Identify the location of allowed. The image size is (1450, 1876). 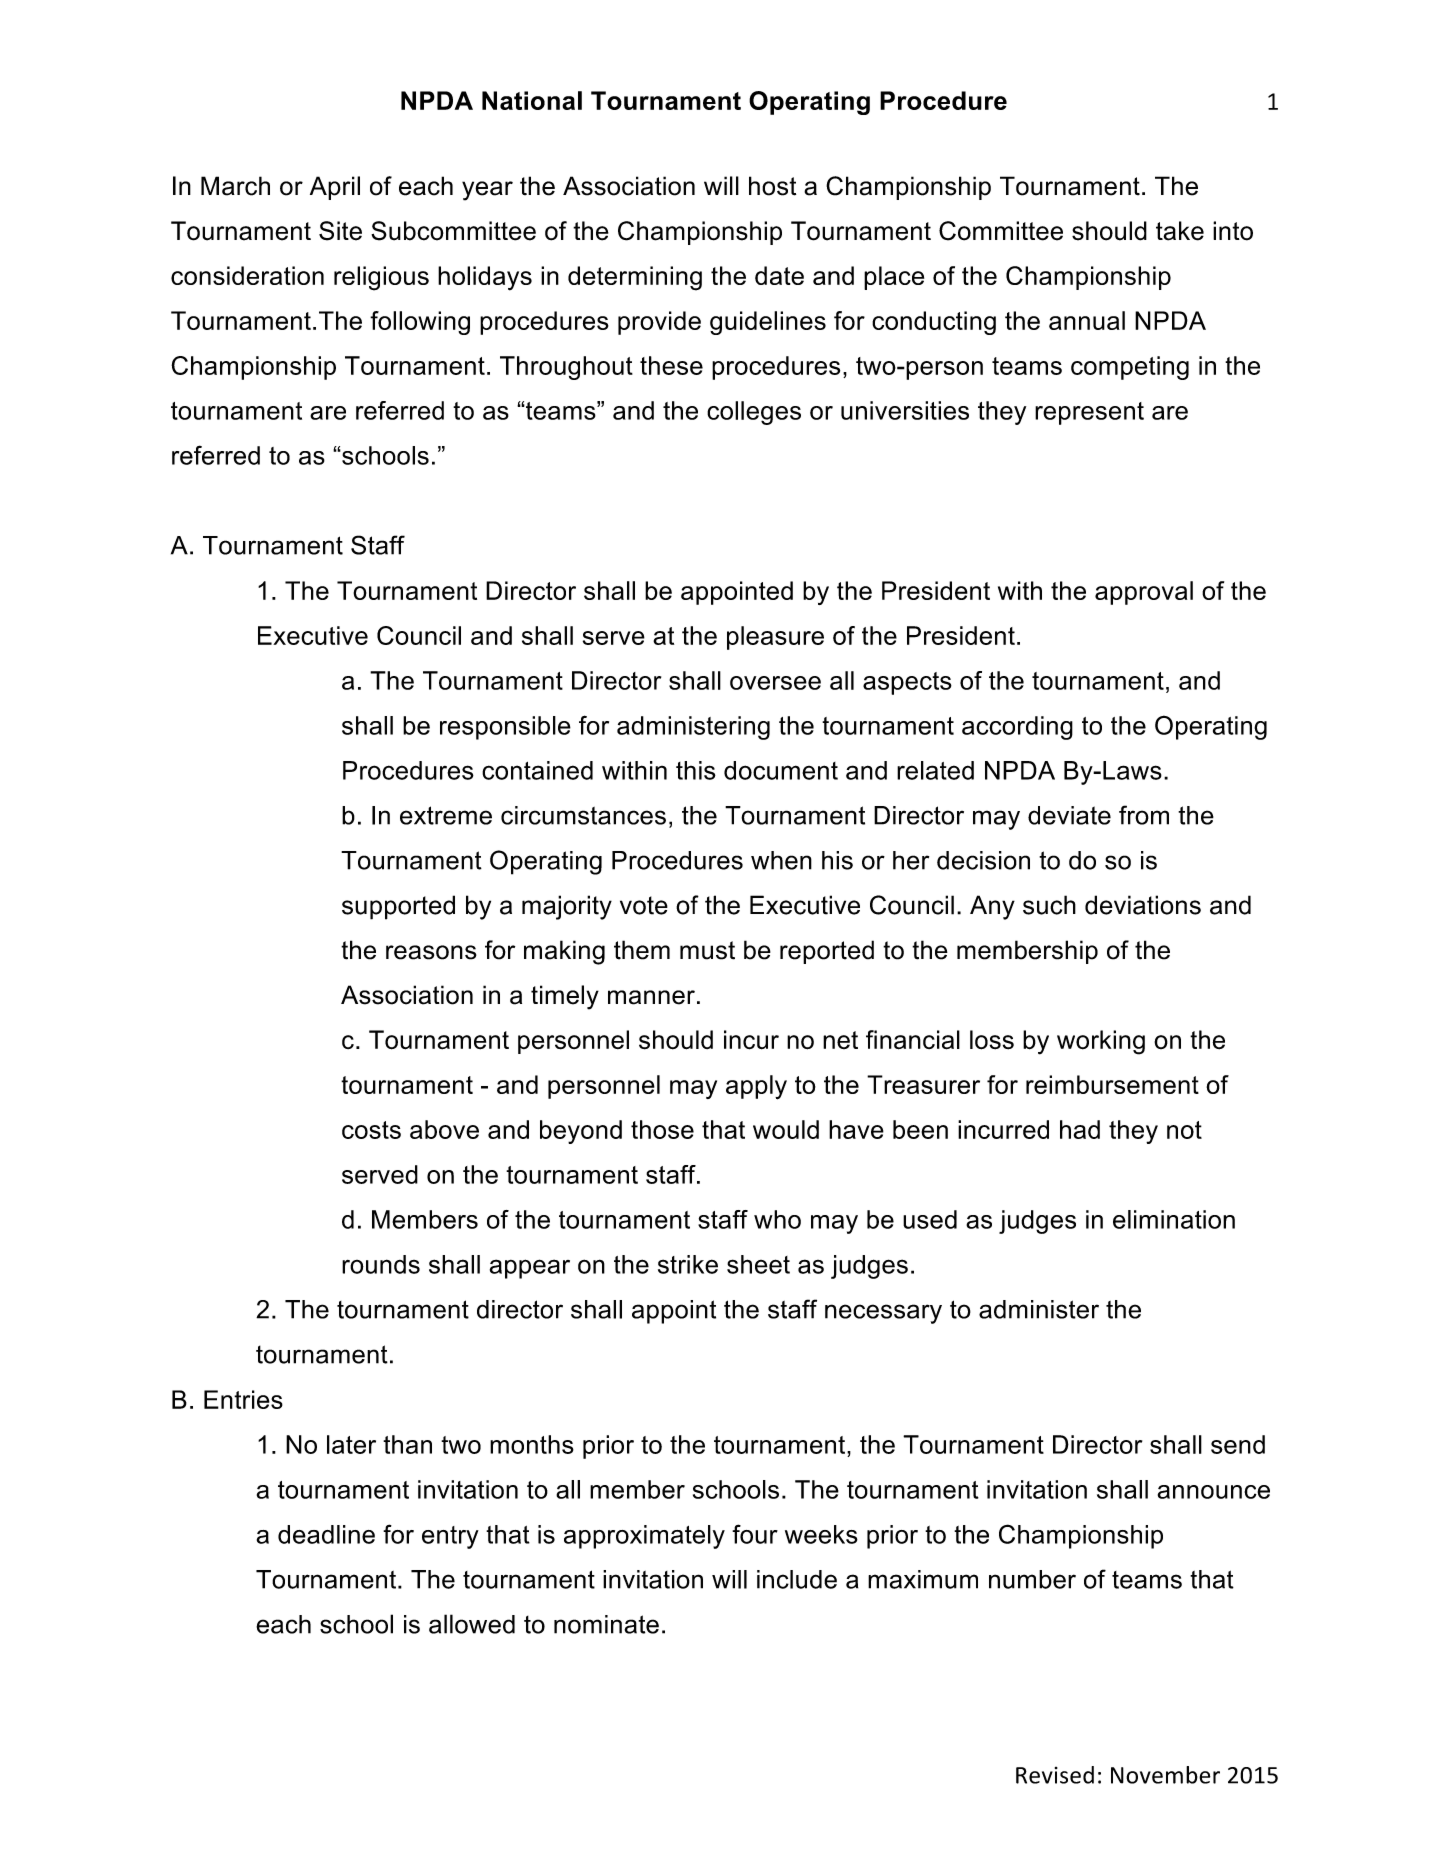
(472, 1624).
